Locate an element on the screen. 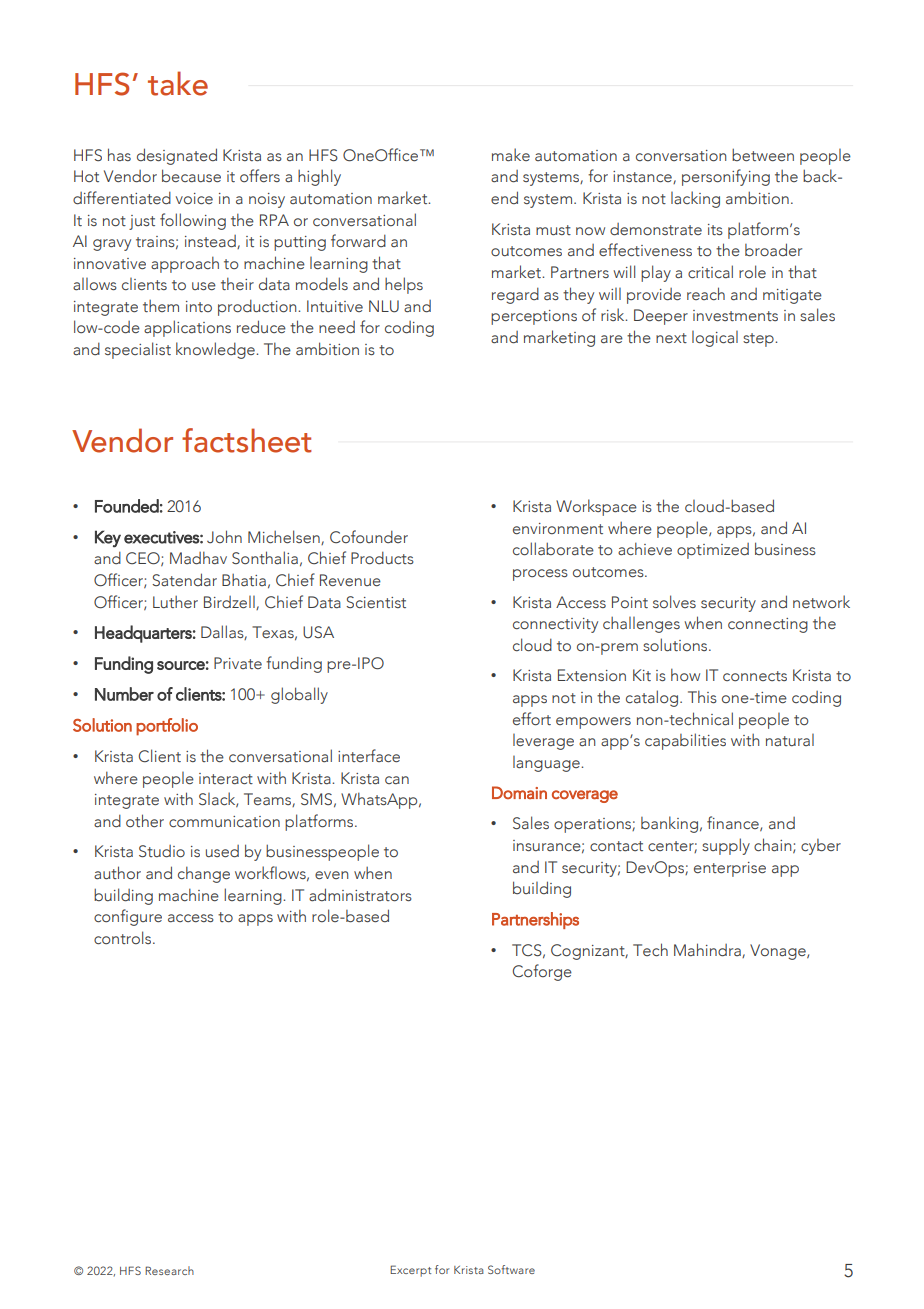  controls is located at coordinates (124, 938).
